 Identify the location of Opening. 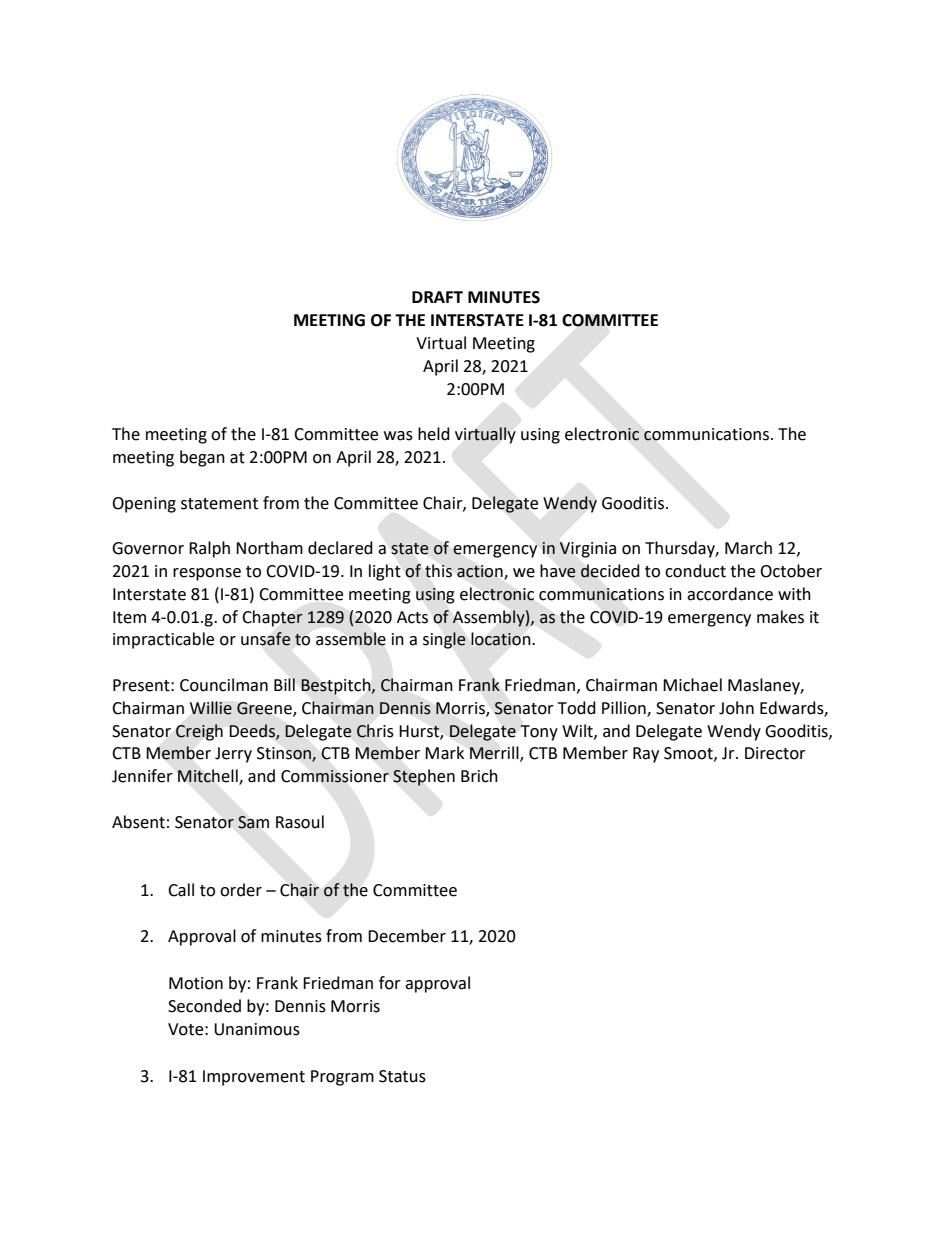
(144, 505).
